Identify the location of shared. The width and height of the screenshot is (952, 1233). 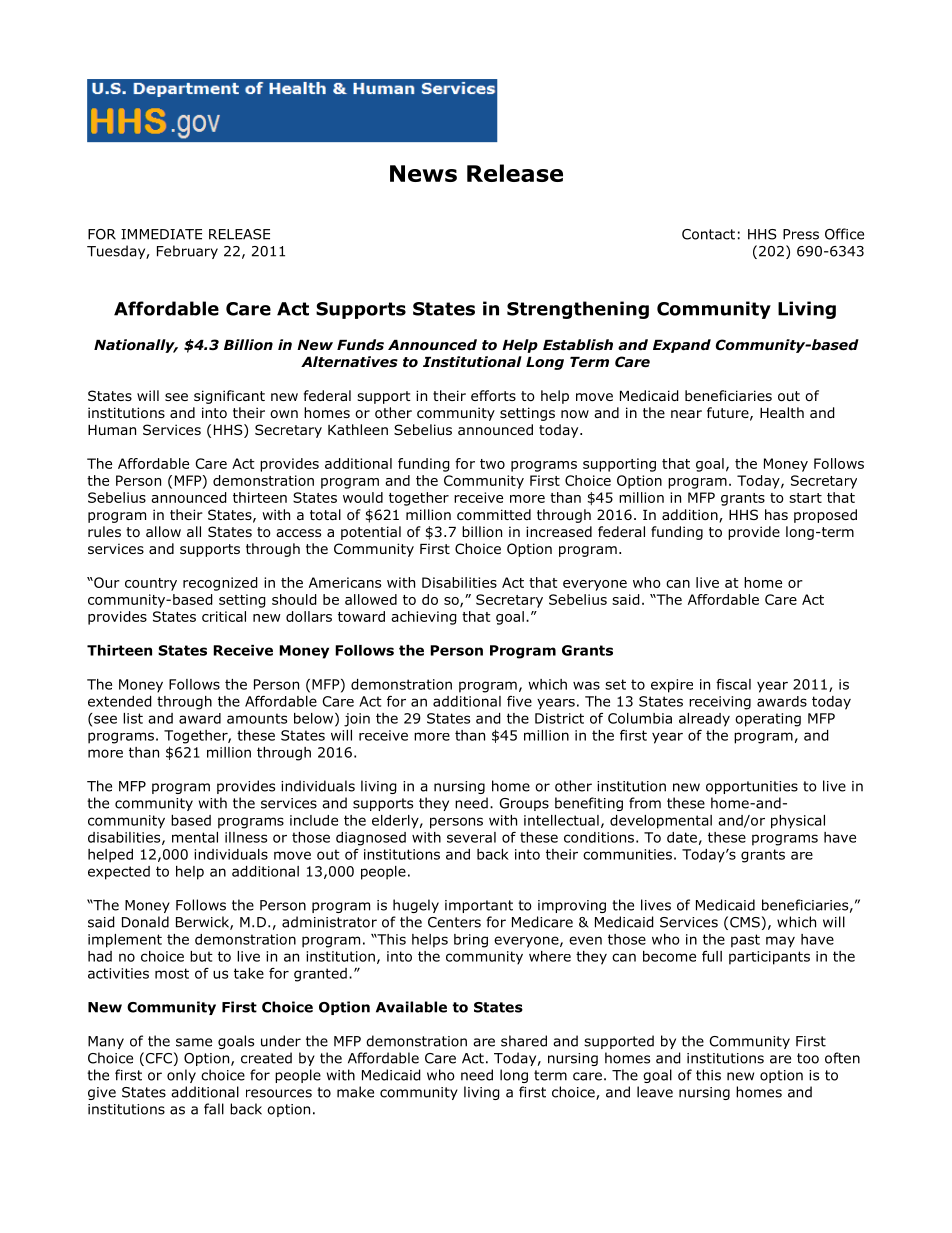
(524, 1041).
